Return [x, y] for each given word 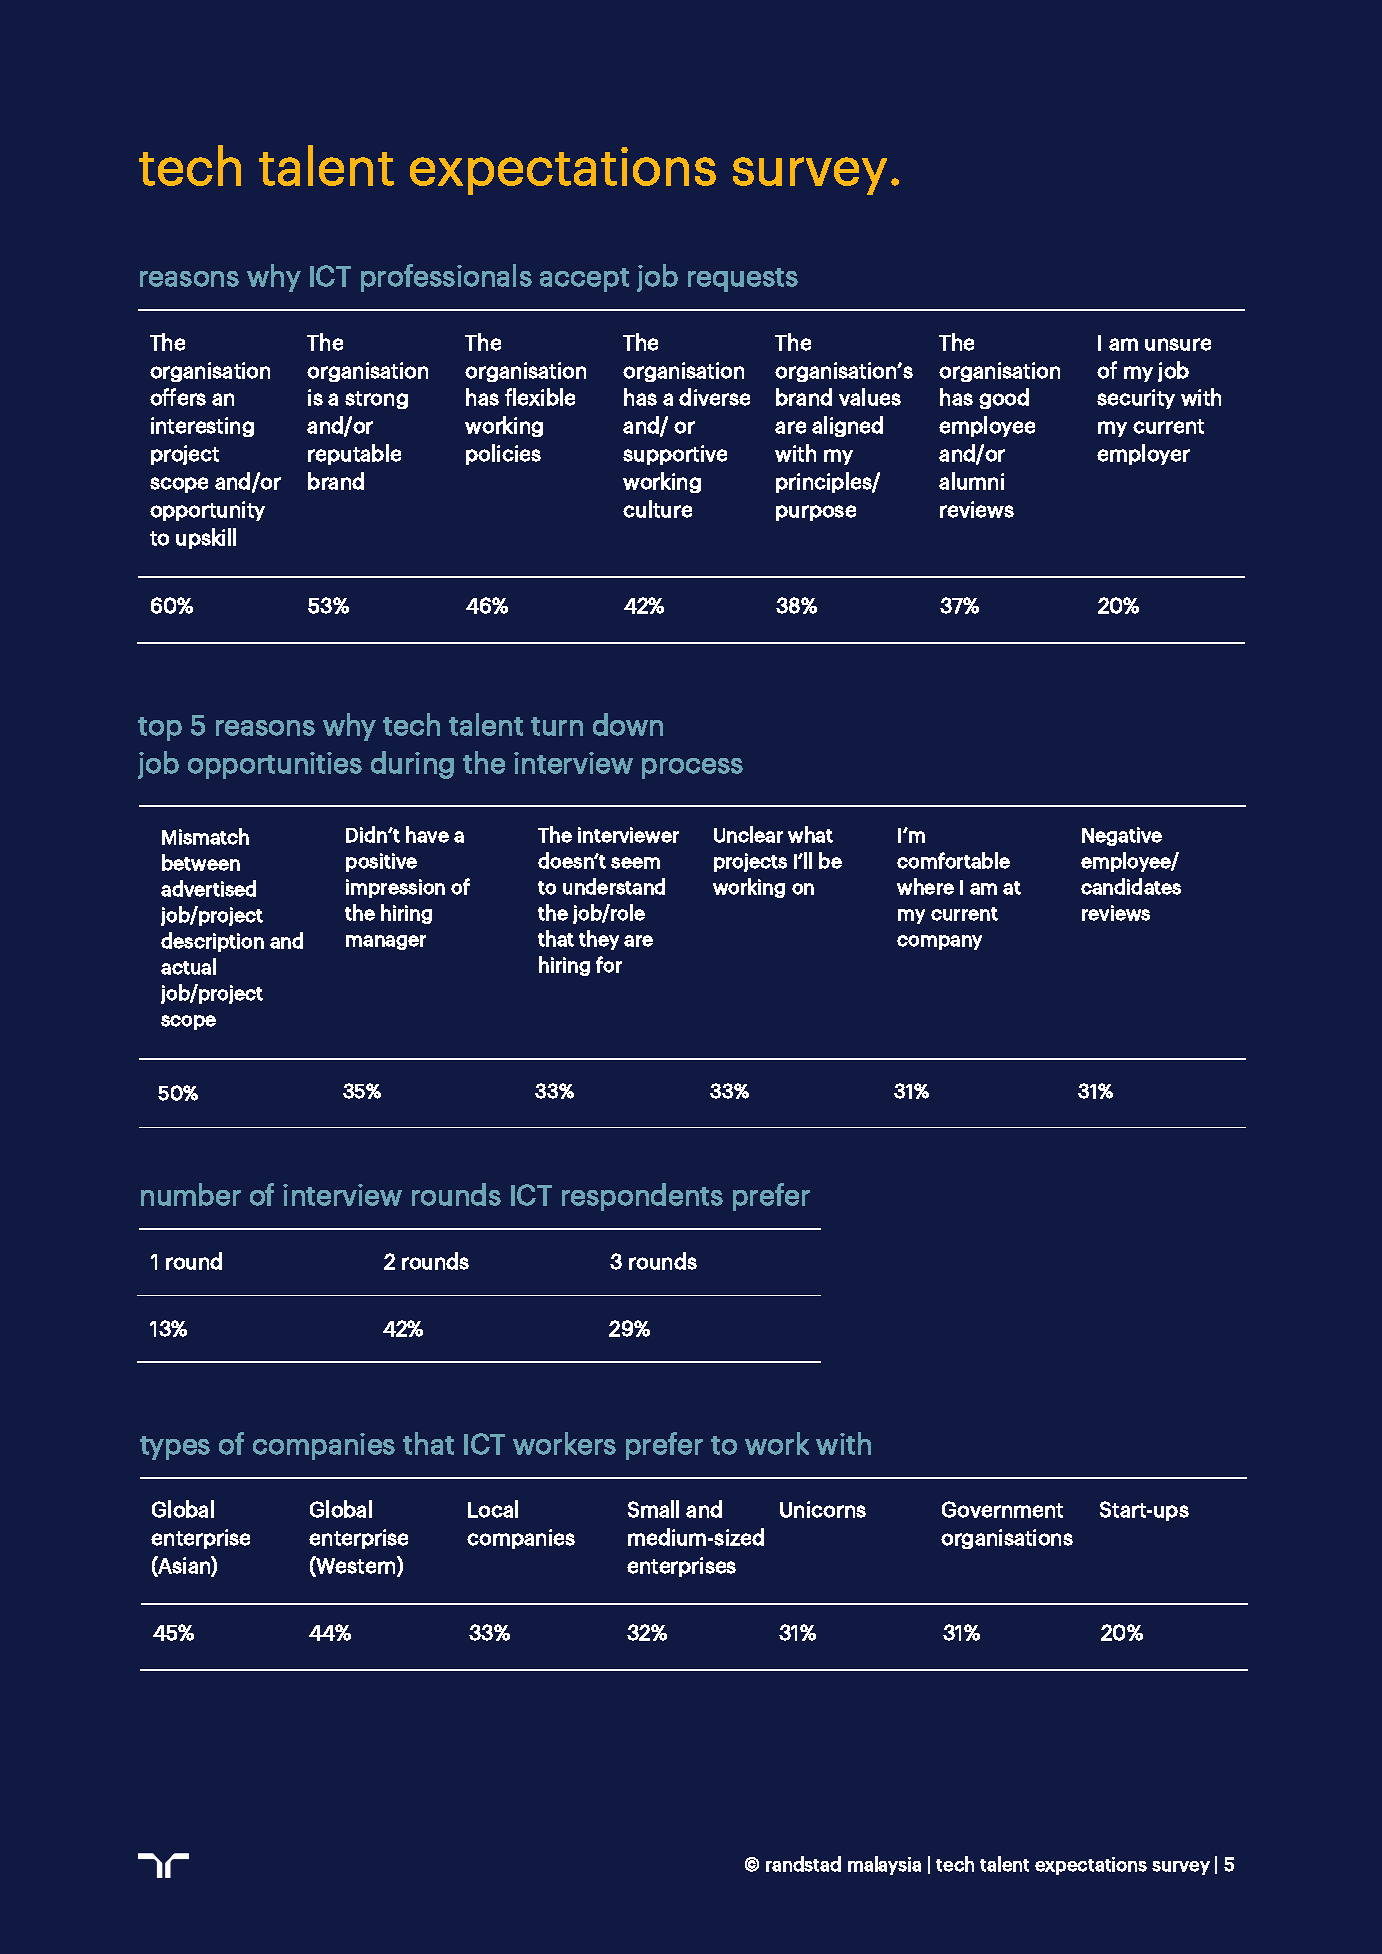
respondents [642, 1197]
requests [743, 280]
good [1004, 398]
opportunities [275, 765]
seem [635, 863]
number [191, 1194]
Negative [1122, 836]
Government [1002, 1509]
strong [376, 400]
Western [356, 1566]
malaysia [884, 1865]
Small [653, 1509]
